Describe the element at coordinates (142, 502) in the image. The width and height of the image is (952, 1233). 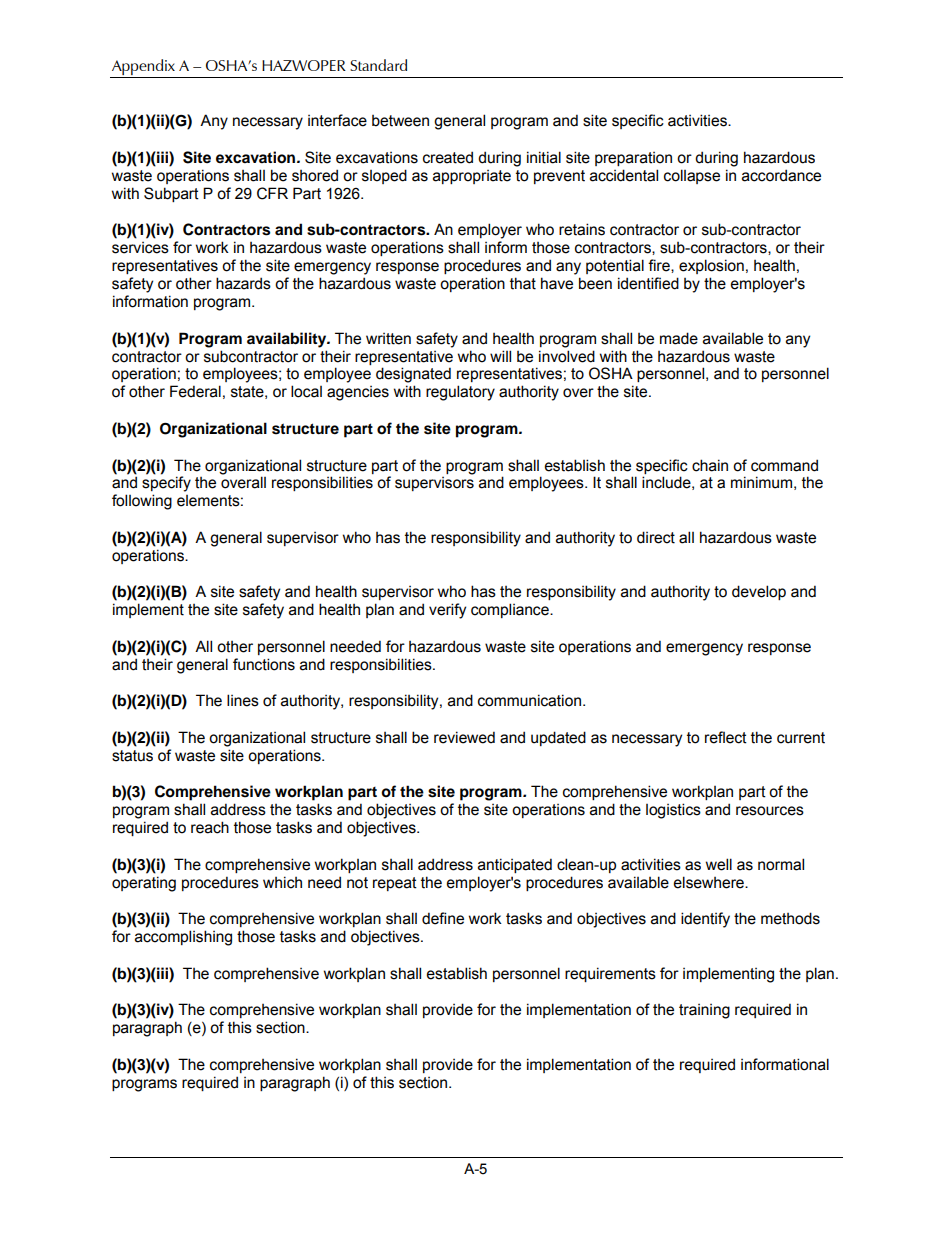
I see `following` at that location.
